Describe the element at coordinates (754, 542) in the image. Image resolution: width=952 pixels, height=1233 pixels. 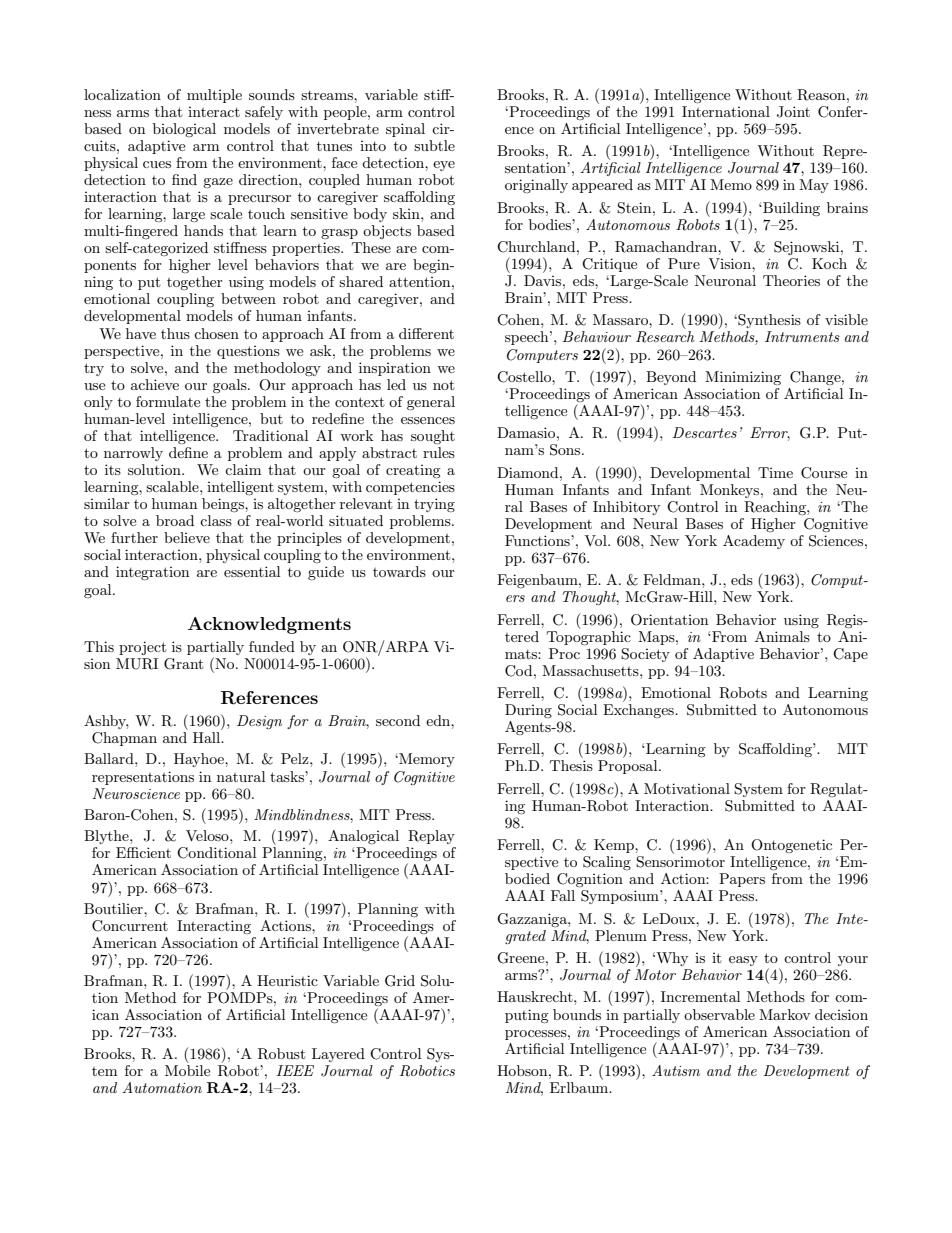
I see `Academy` at that location.
